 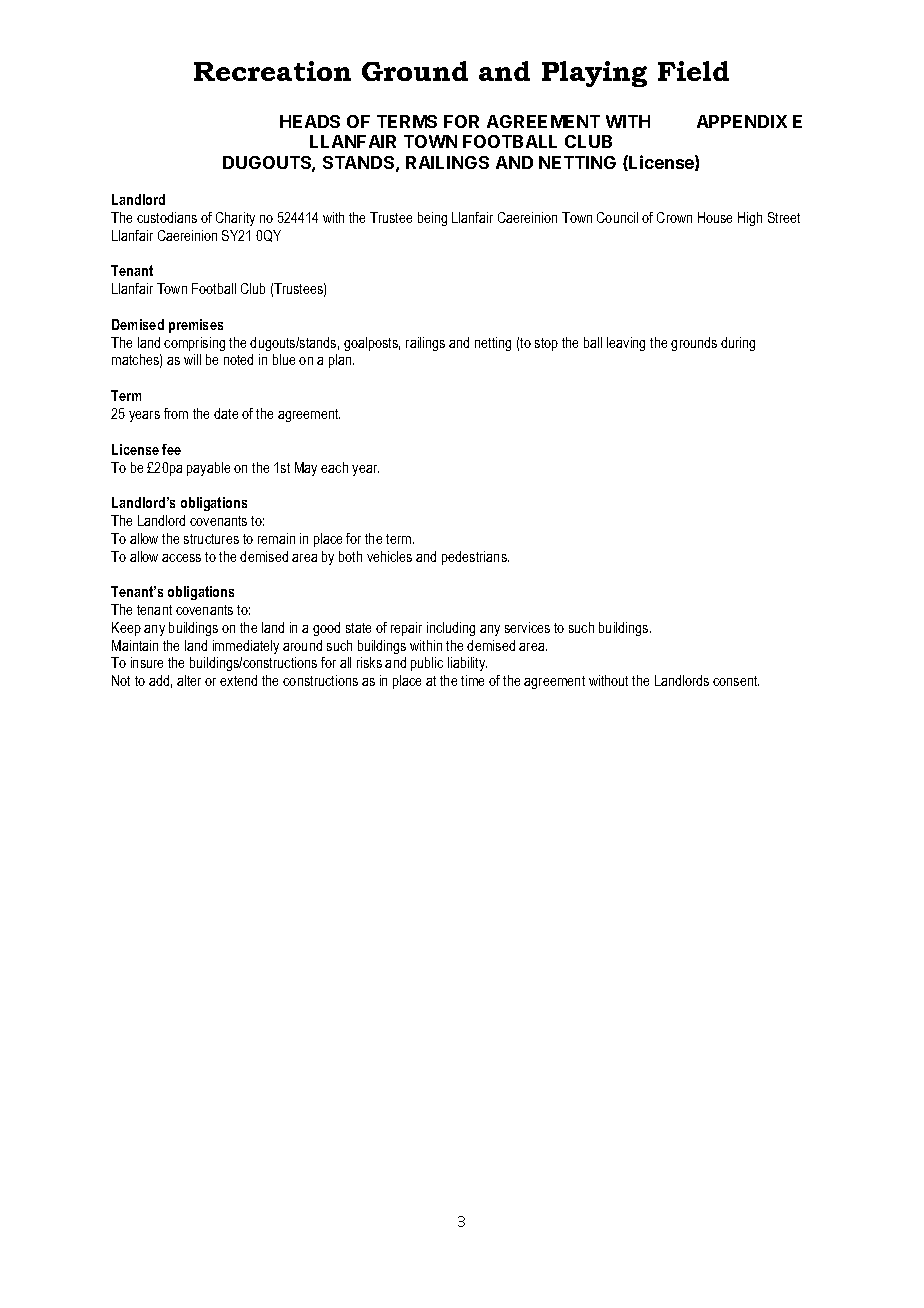 What do you see at coordinates (693, 71) in the screenshot?
I see `Field` at bounding box center [693, 71].
